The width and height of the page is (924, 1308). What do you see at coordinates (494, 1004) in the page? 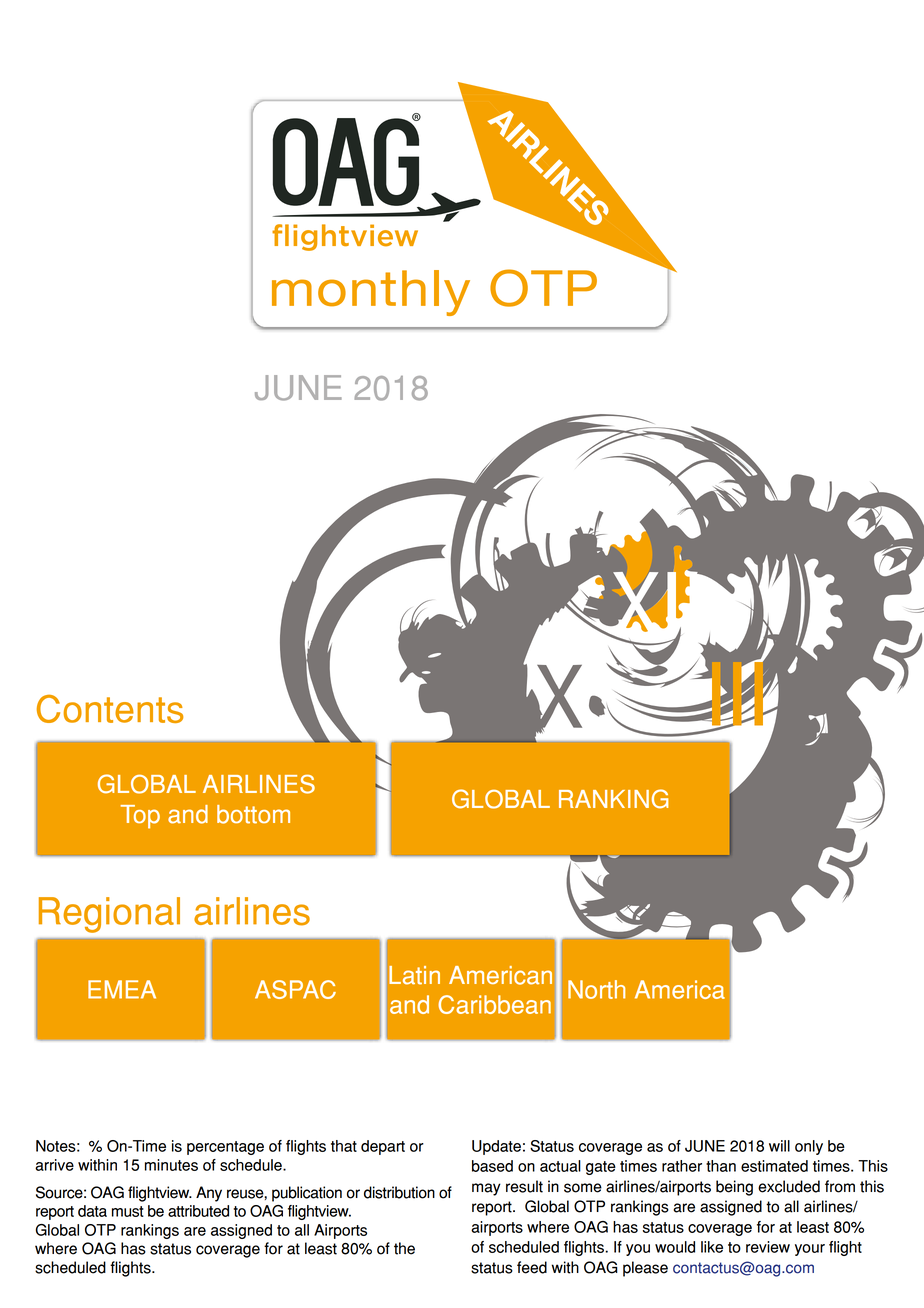
I see `Caribbean` at bounding box center [494, 1004].
